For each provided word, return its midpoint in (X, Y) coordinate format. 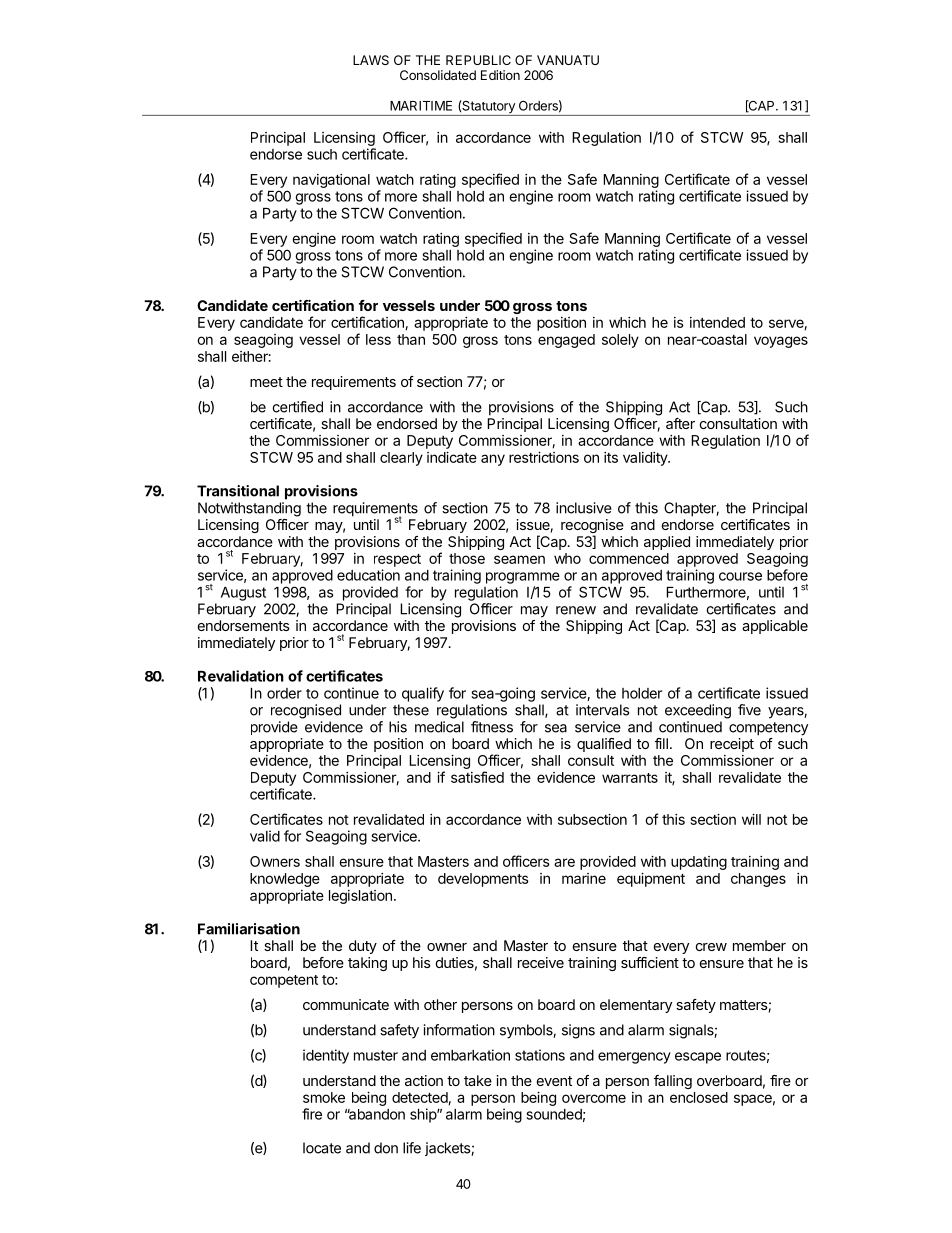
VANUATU (568, 60)
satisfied (477, 777)
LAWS (371, 60)
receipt (732, 745)
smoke (324, 1097)
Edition (500, 75)
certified (297, 407)
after (680, 423)
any (493, 460)
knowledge (285, 880)
